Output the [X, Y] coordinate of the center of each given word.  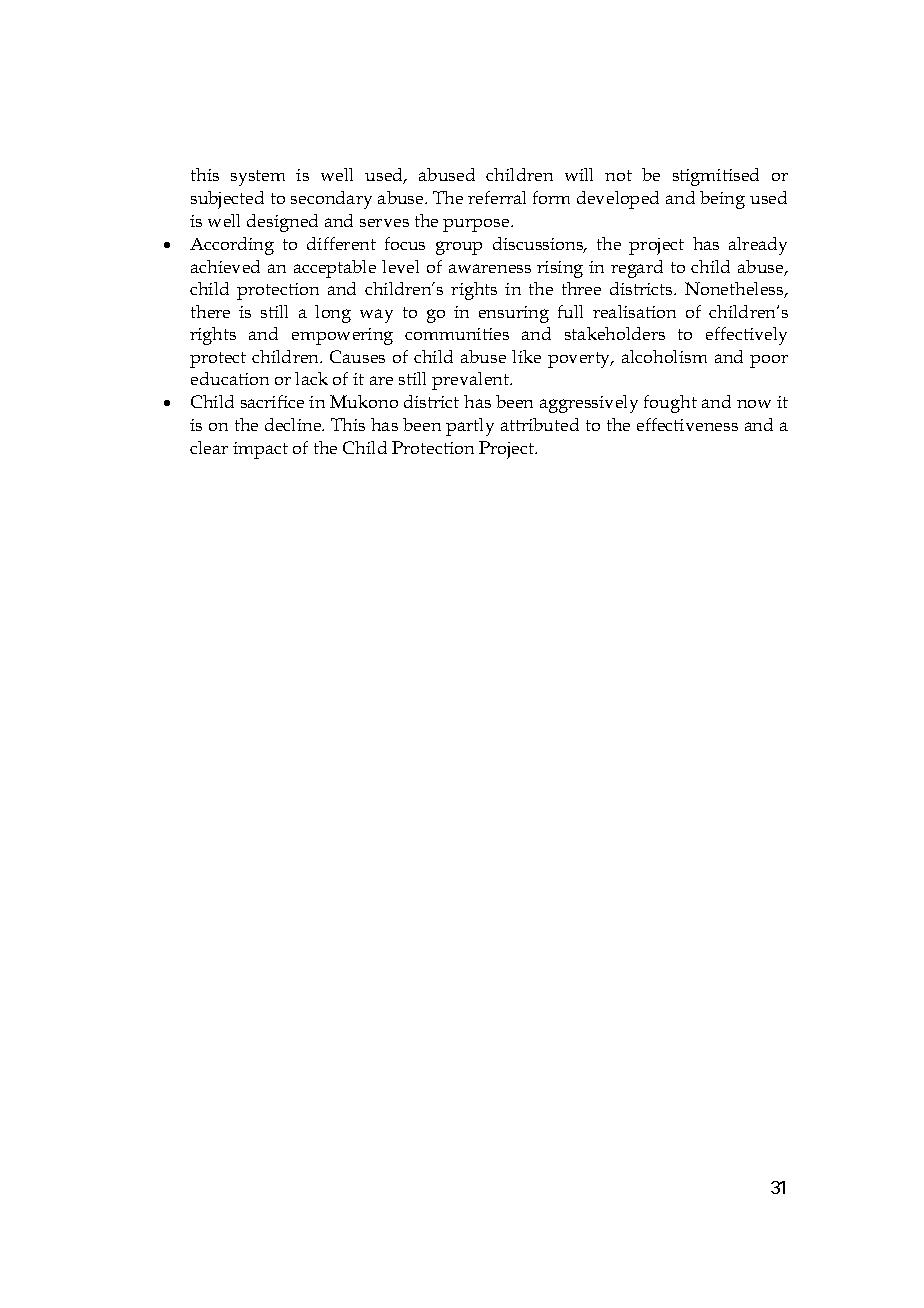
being [722, 200]
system [258, 178]
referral [497, 197]
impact [260, 450]
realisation [634, 311]
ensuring [514, 314]
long [333, 314]
